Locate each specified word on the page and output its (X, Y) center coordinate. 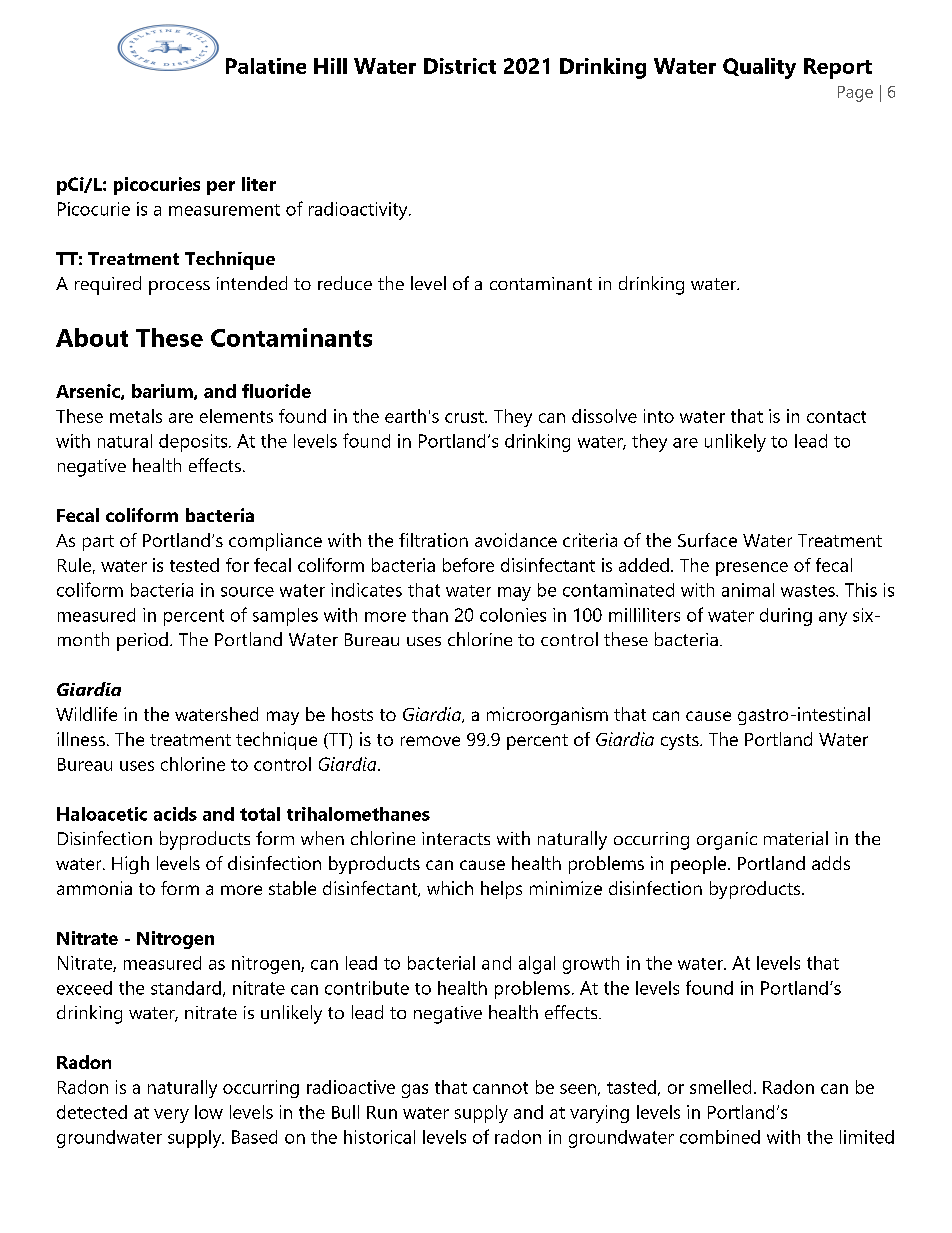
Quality (759, 68)
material (796, 838)
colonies (513, 615)
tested (194, 565)
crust (465, 417)
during (786, 617)
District (460, 66)
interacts (456, 838)
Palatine (266, 66)
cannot (500, 1088)
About (92, 337)
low (209, 1112)
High (130, 865)
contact (836, 417)
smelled (720, 1087)
